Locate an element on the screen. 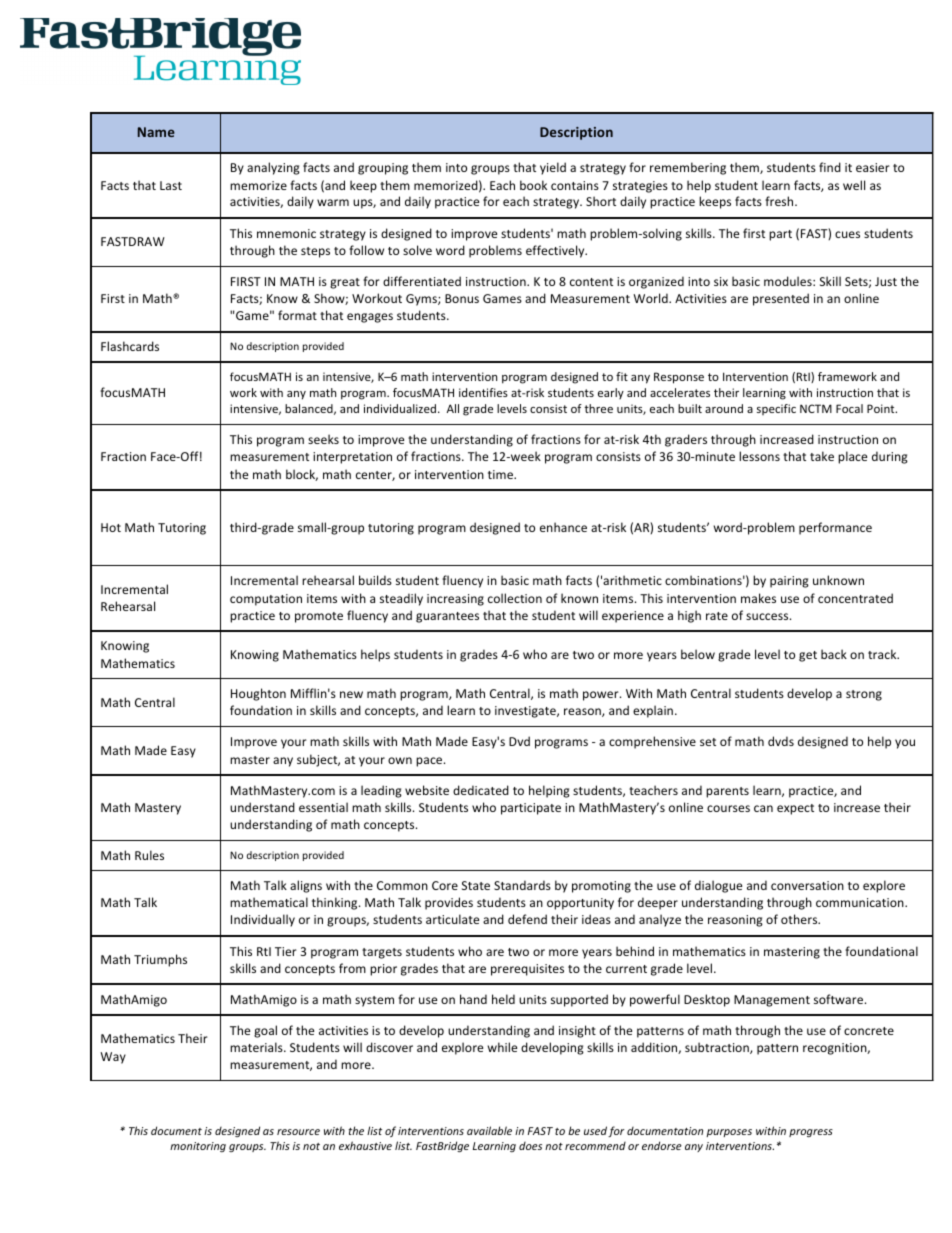 The height and width of the screenshot is (1233, 952). identifies is located at coordinates (483, 392).
